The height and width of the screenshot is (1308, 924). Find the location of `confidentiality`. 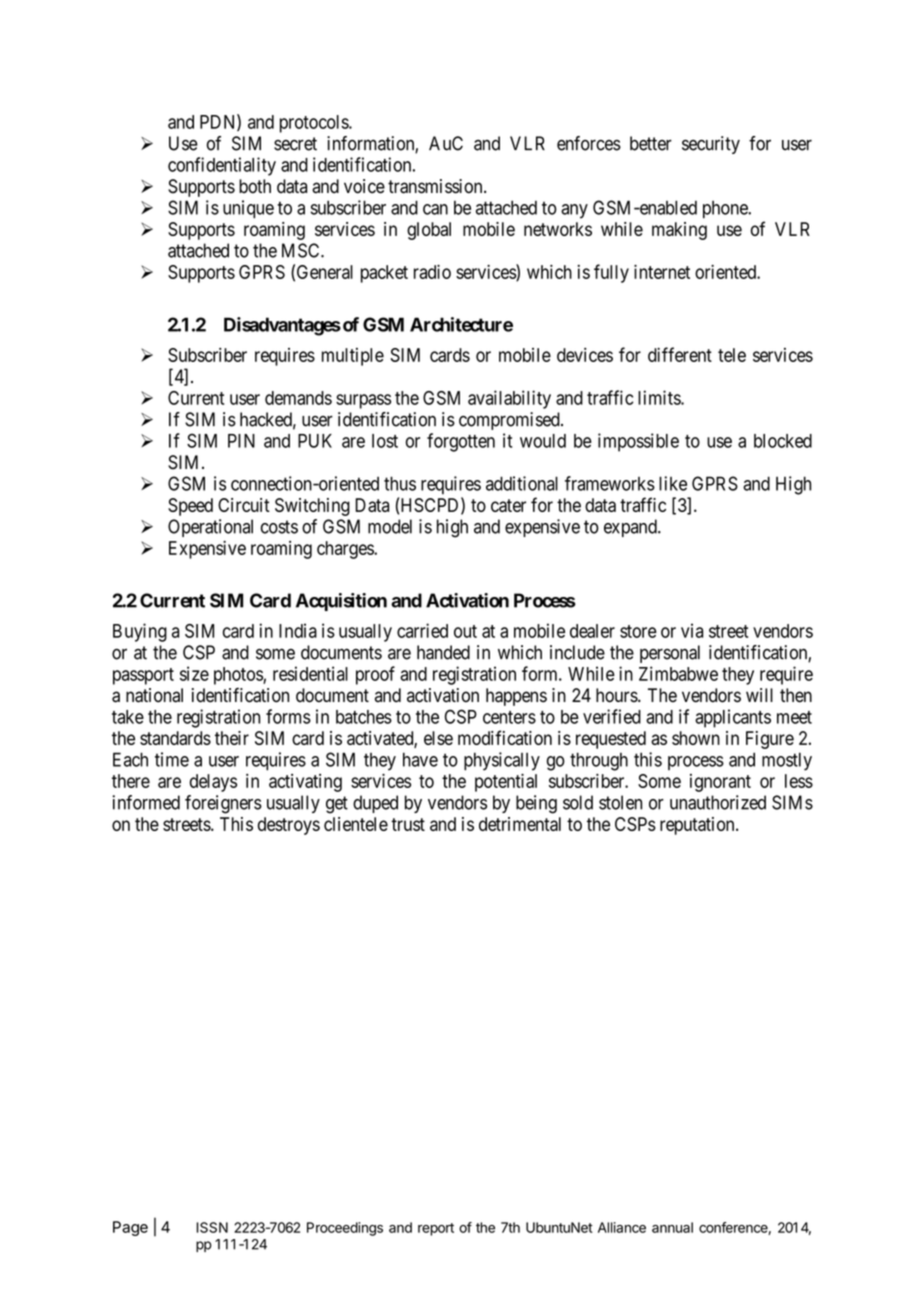

confidentiality is located at coordinates (222, 166).
